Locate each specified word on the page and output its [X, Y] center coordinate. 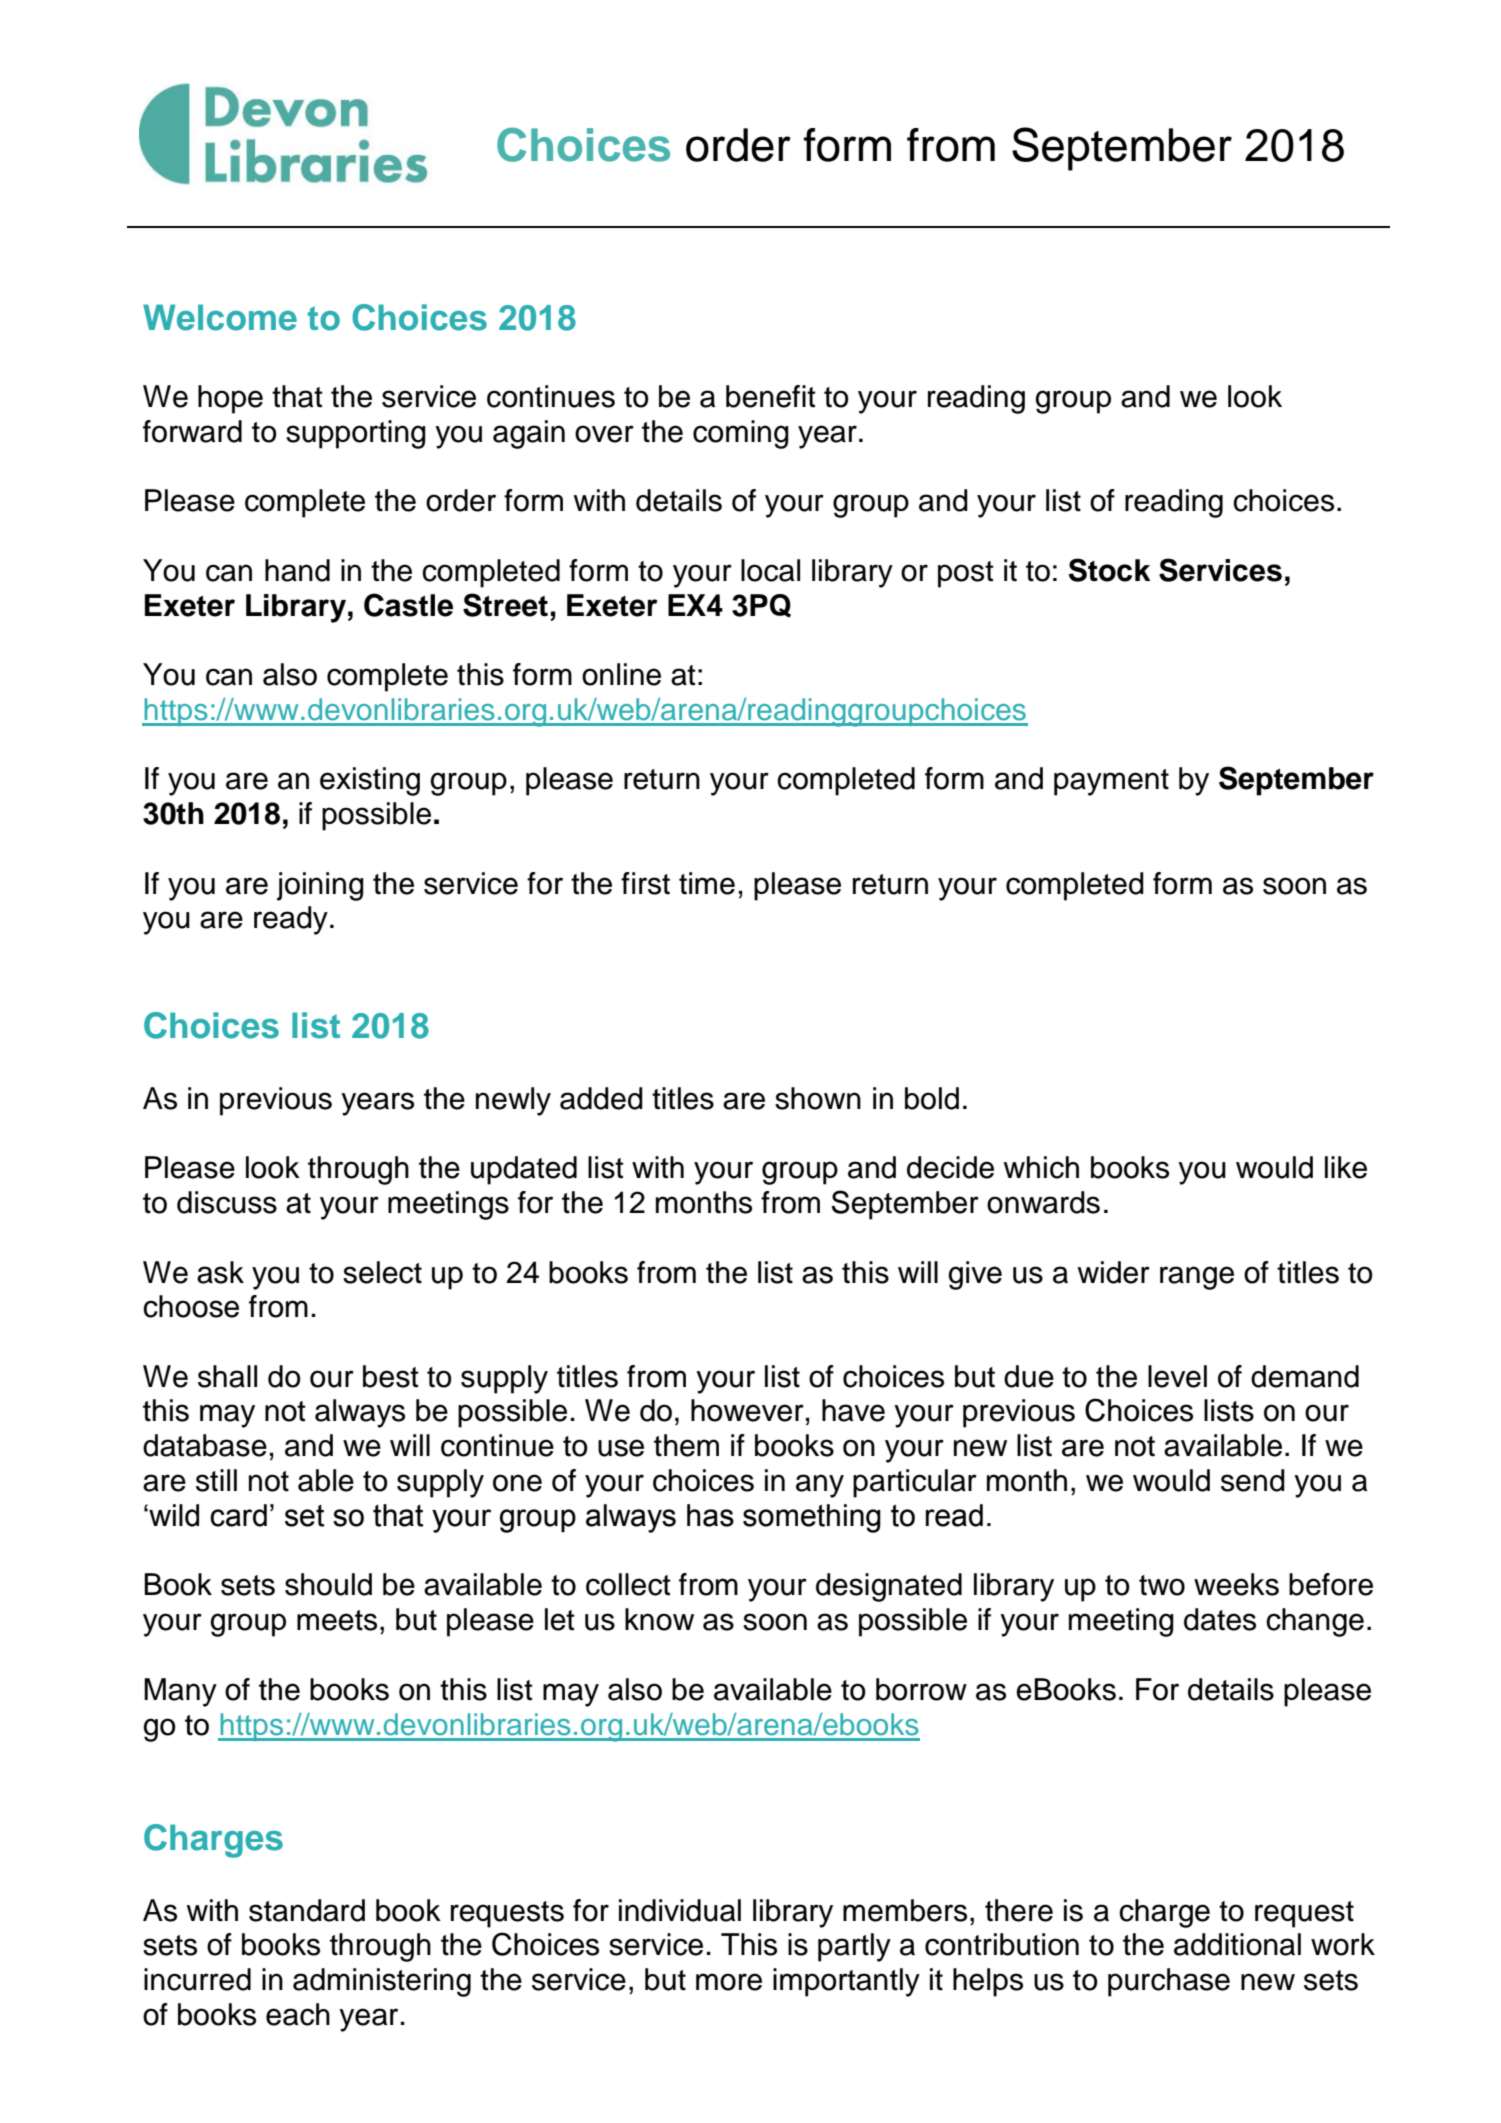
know [659, 1619]
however [747, 1410]
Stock [1110, 570]
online [621, 674]
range [1197, 1278]
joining [320, 886]
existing [370, 781]
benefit [771, 396]
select [382, 1272]
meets [337, 1620]
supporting [356, 434]
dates [1220, 1619]
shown [818, 1098]
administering [382, 1982]
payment [1111, 782]
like [1346, 1167]
